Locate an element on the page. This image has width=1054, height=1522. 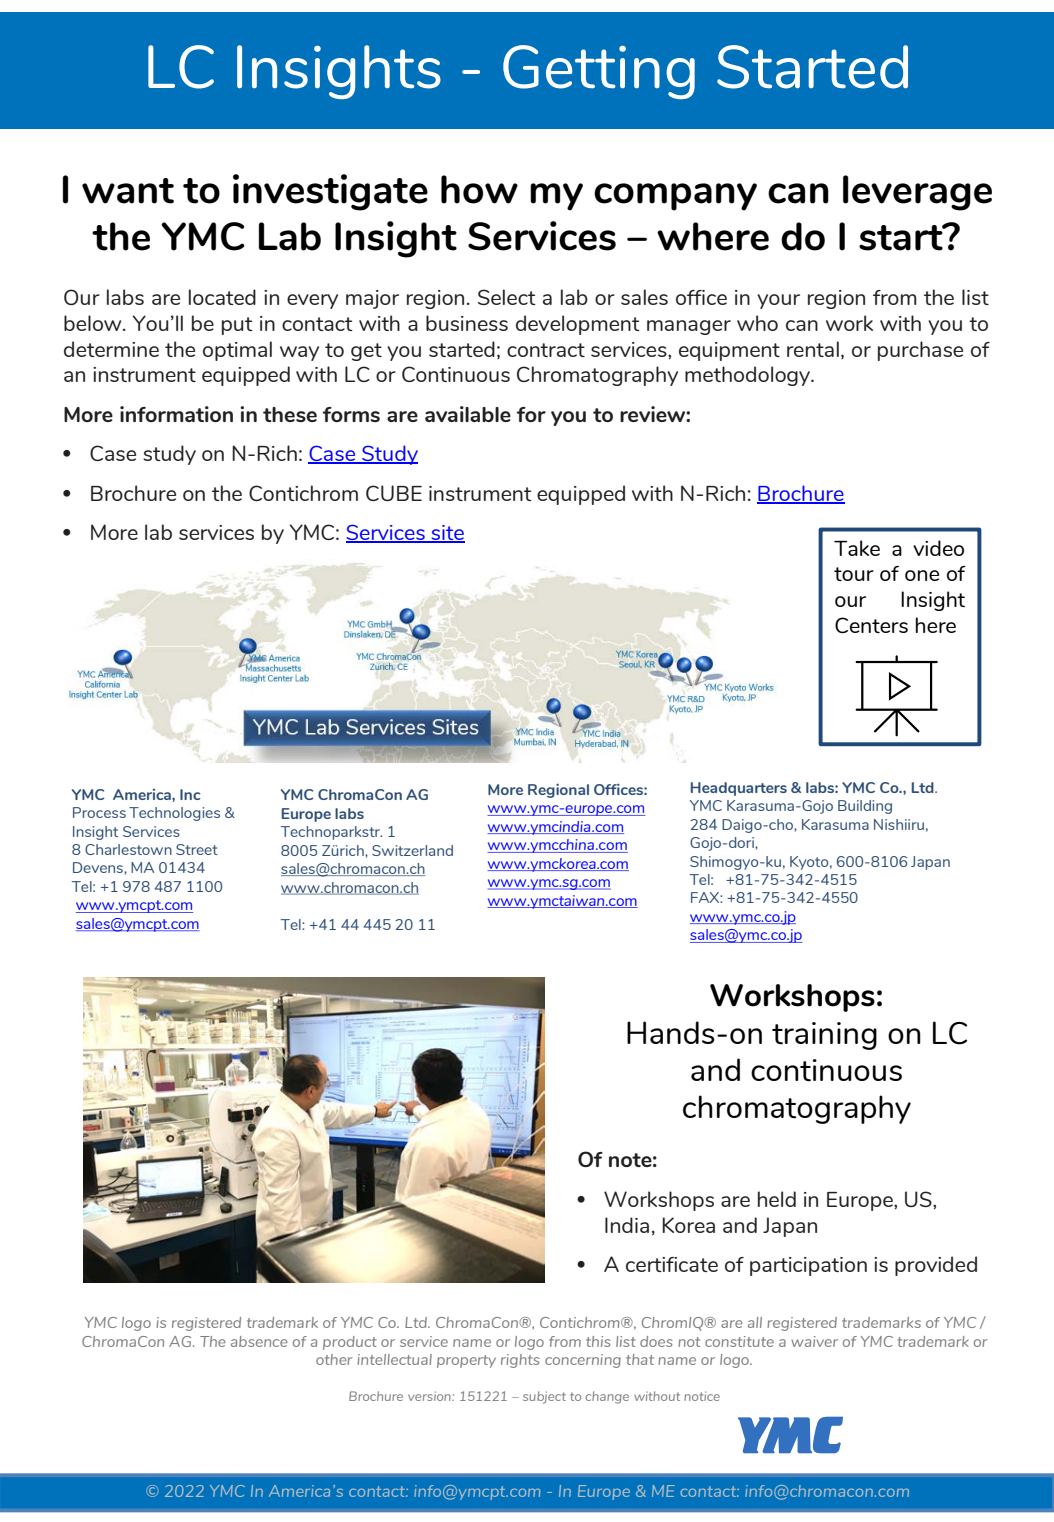
Getting is located at coordinates (599, 72).
